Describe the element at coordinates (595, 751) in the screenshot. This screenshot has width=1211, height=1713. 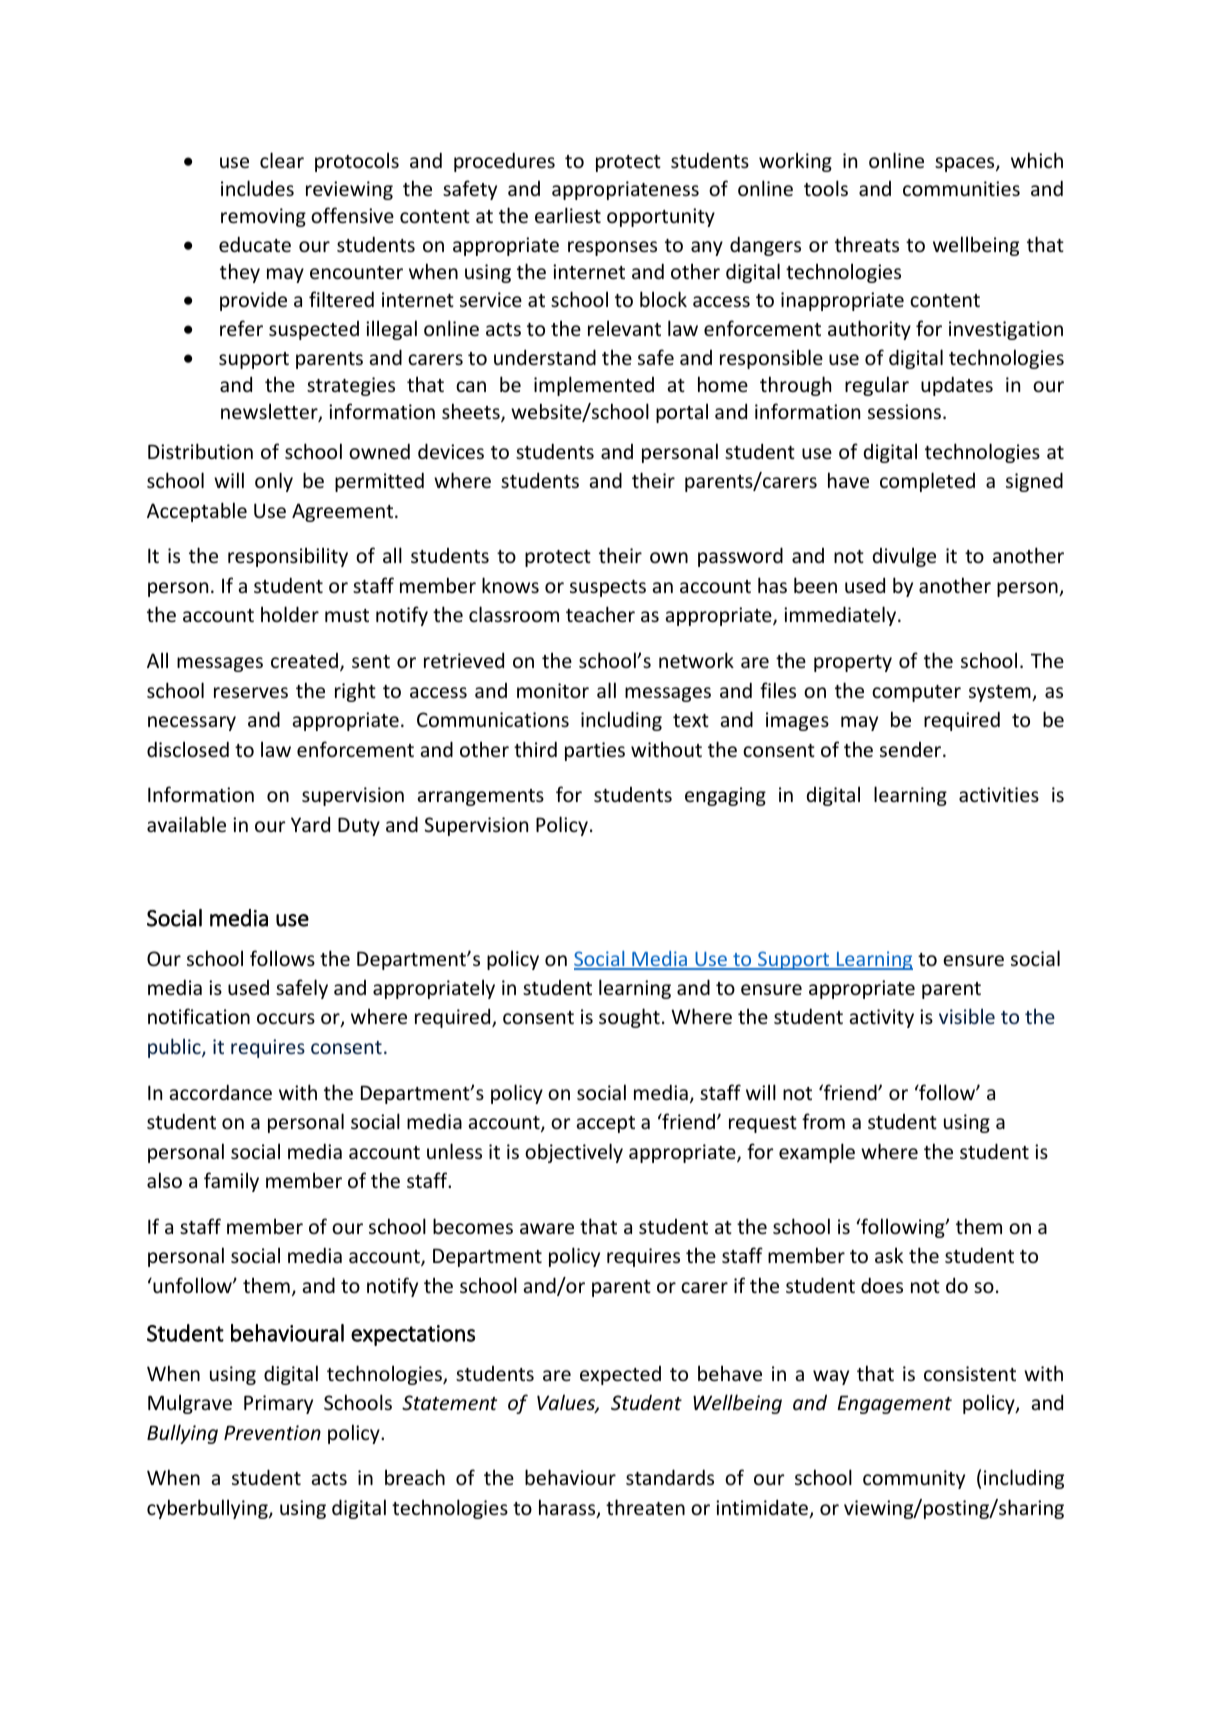
I see `parties` at that location.
